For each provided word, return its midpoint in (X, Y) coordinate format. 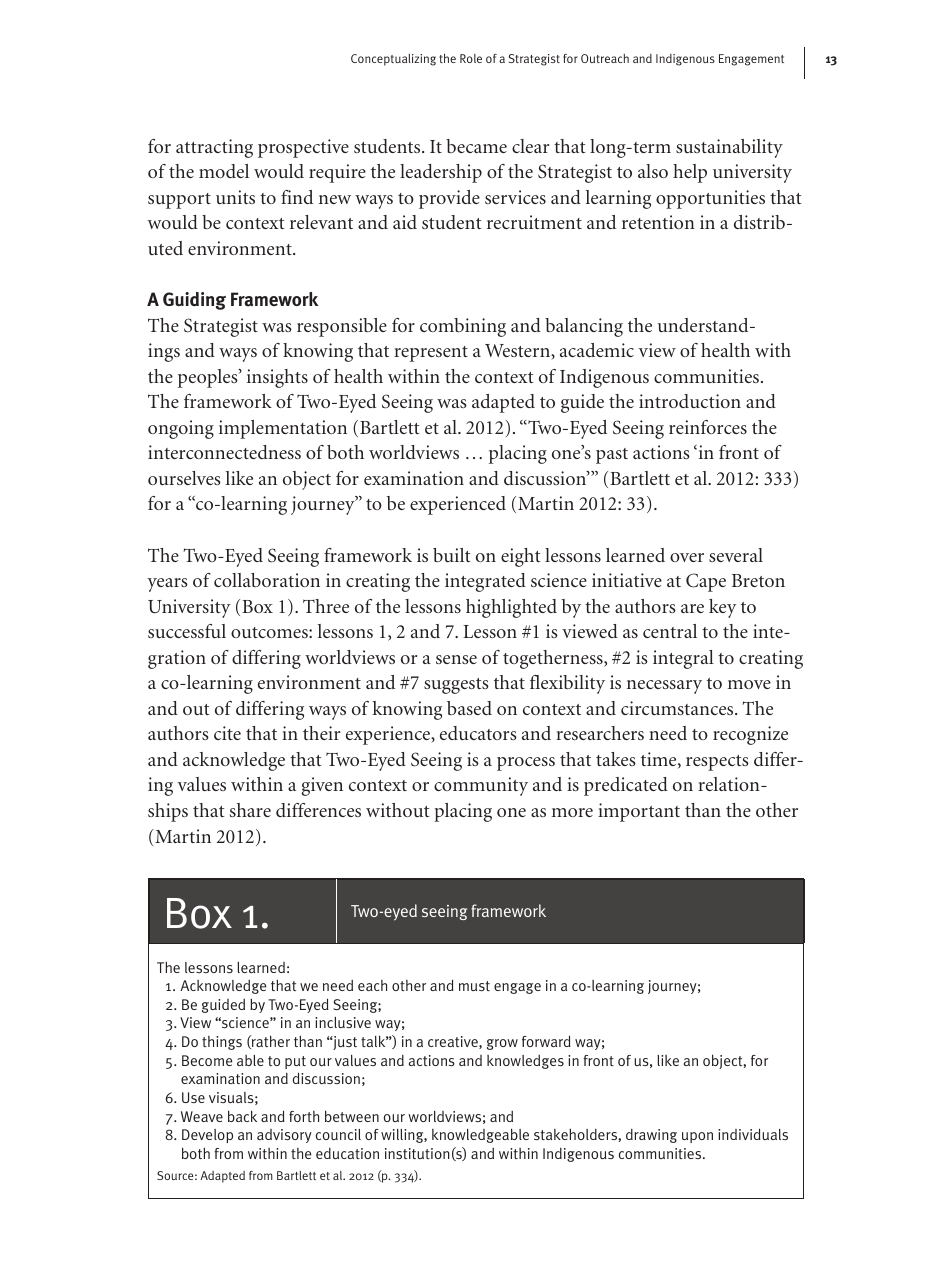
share (250, 810)
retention (658, 222)
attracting (214, 148)
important (639, 812)
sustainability (729, 148)
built (452, 555)
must (474, 986)
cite (227, 733)
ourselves (184, 478)
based (469, 708)
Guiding (194, 301)
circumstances (678, 708)
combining (463, 327)
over (687, 557)
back (242, 1116)
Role (471, 58)
